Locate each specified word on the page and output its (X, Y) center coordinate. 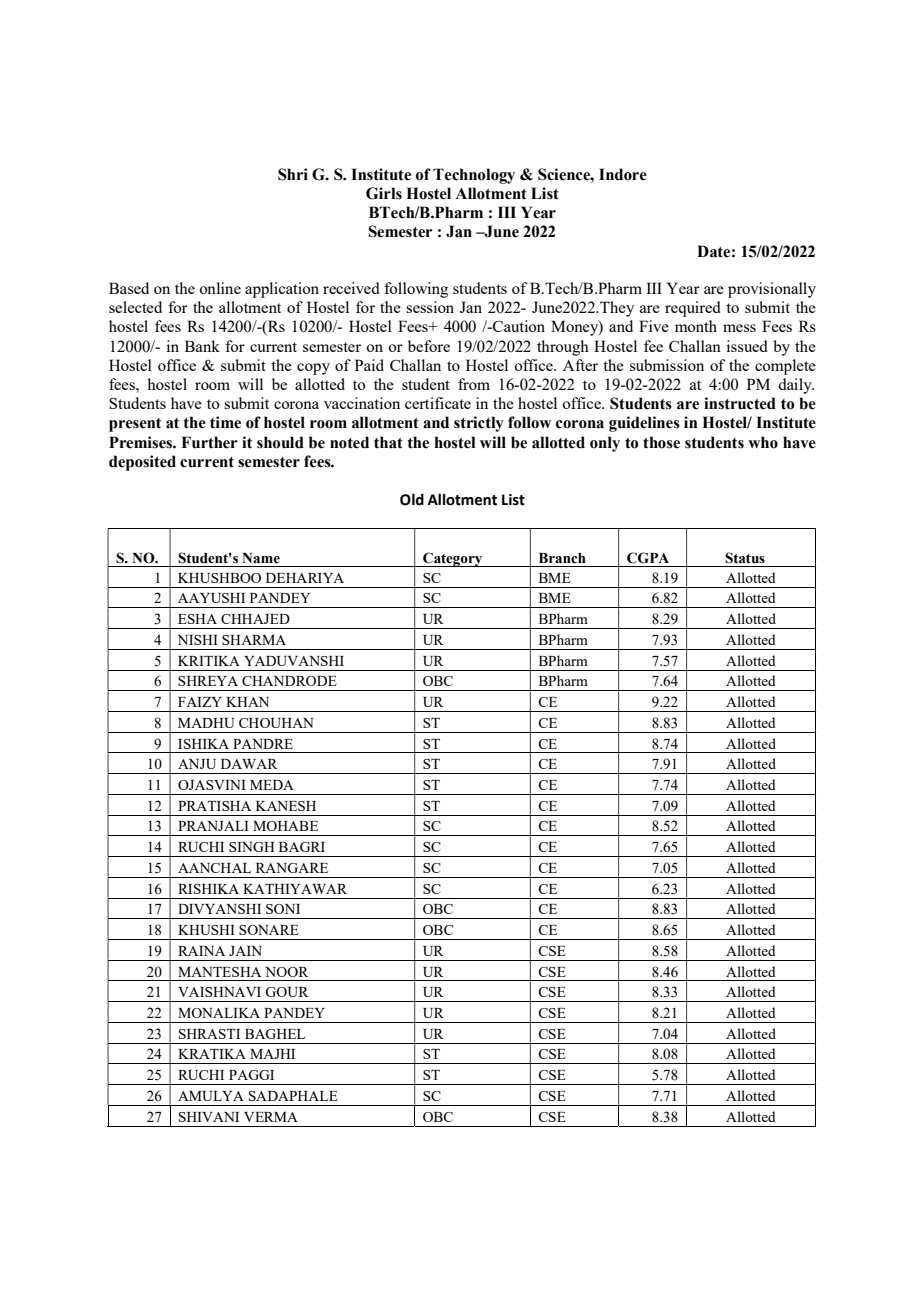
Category (453, 559)
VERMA (271, 1117)
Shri (293, 174)
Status (745, 558)
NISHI (198, 640)
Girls (384, 193)
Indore (623, 174)
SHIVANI (209, 1117)
